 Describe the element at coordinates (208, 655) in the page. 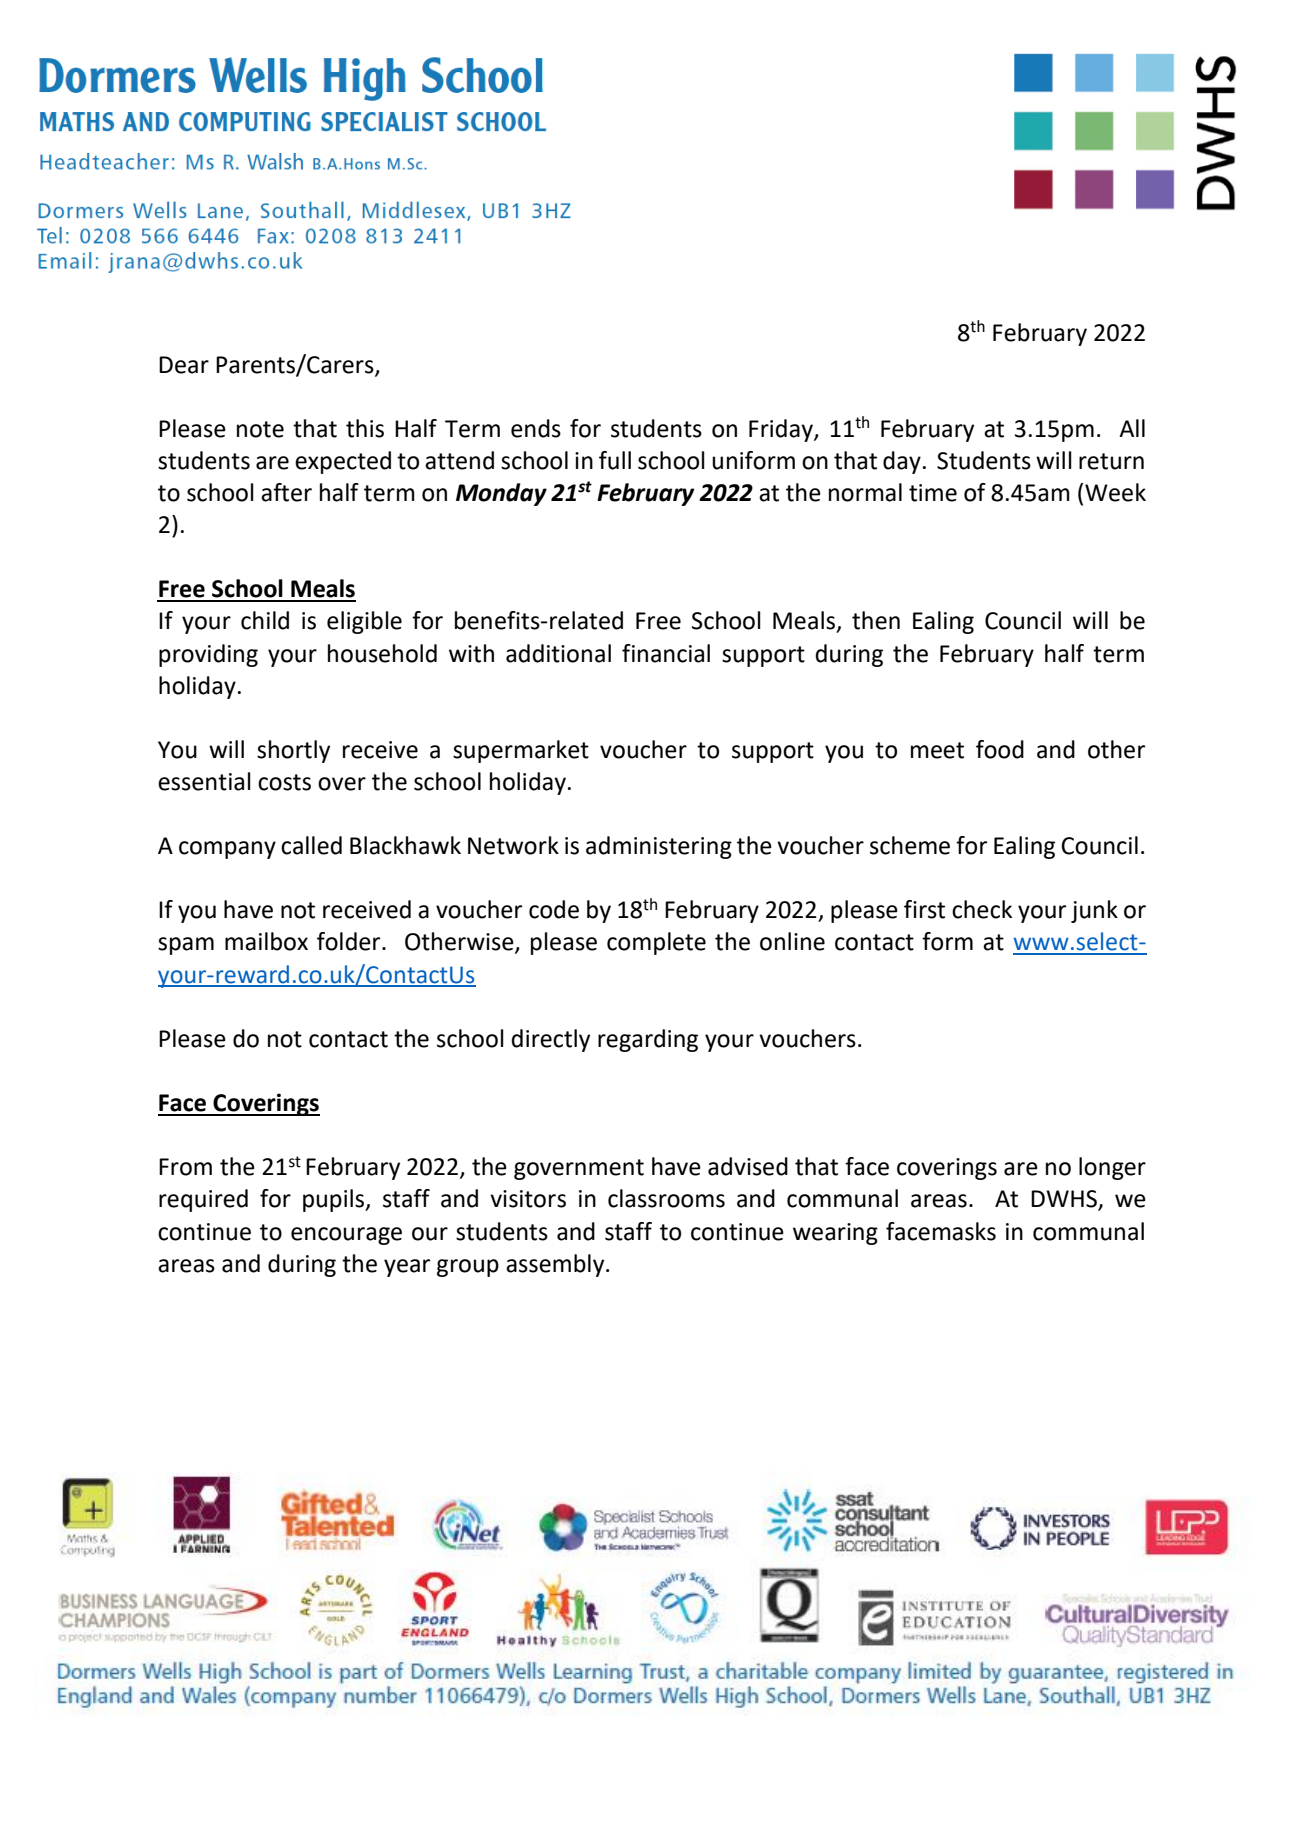

I see `providing` at that location.
